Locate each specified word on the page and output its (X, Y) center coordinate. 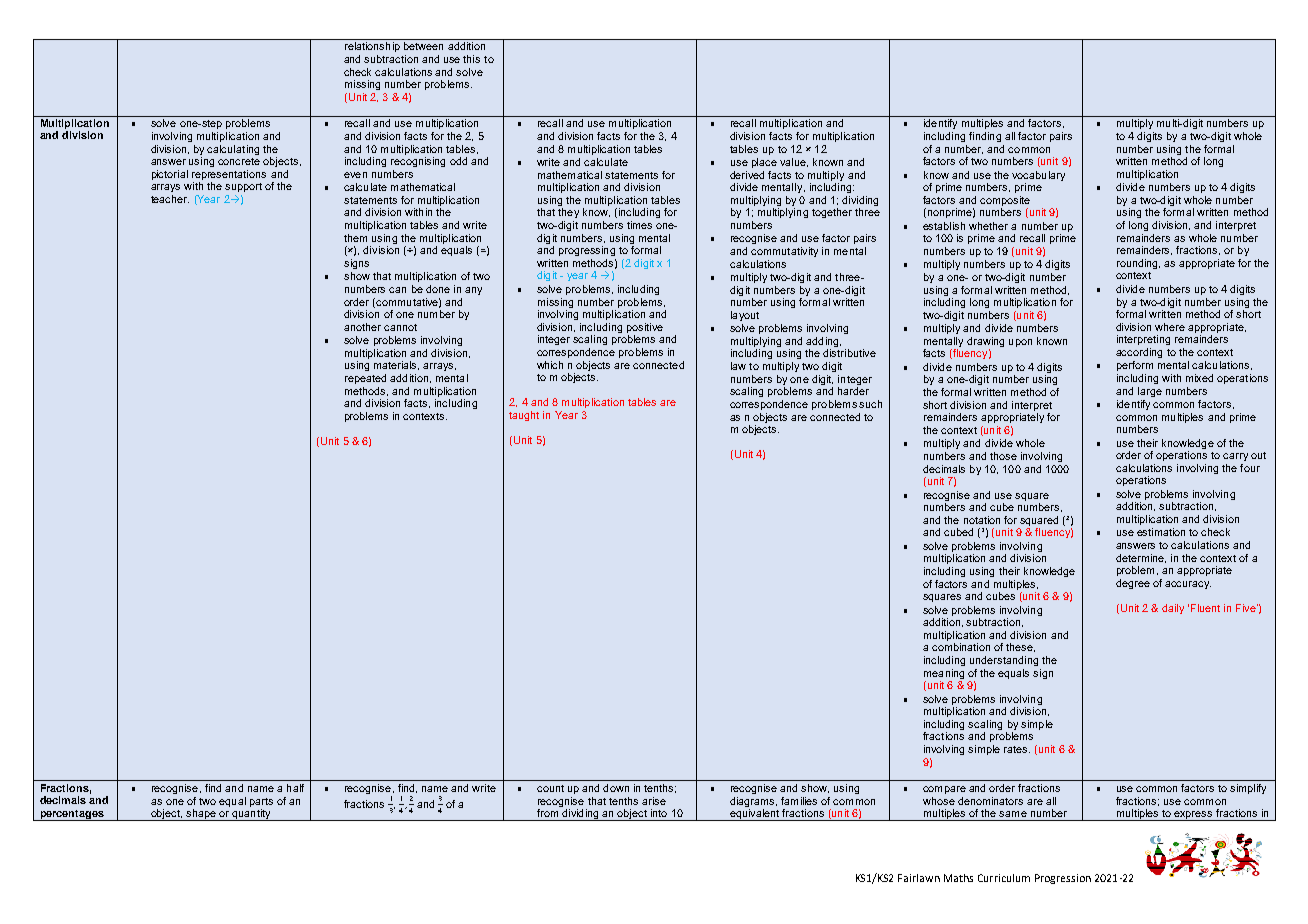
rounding (1138, 264)
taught (524, 416)
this (471, 59)
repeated (365, 379)
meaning (944, 674)
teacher (170, 199)
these (1020, 647)
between (423, 46)
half (295, 788)
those (1003, 456)
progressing (587, 251)
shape (201, 815)
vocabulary (1038, 176)
